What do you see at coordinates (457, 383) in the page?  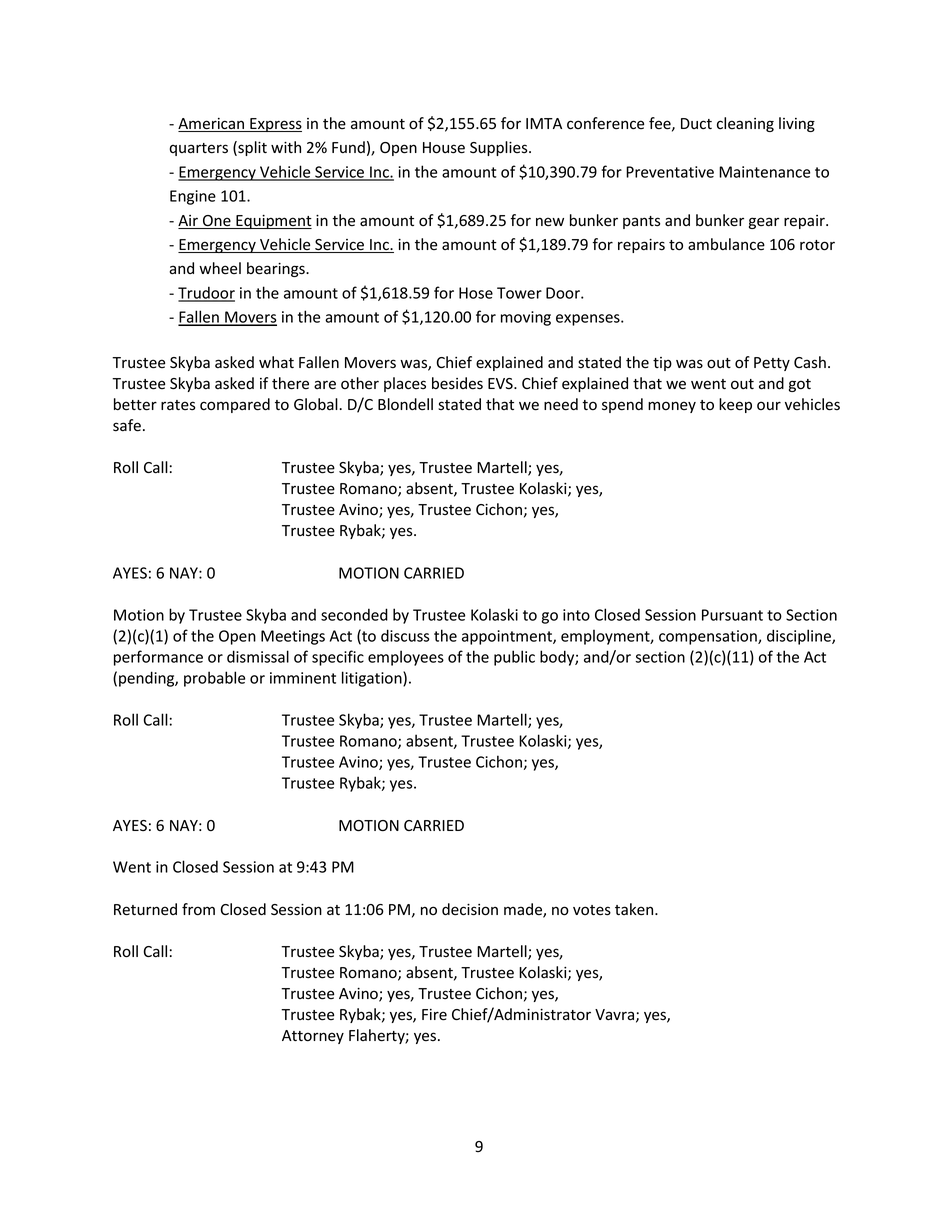 I see `besides` at bounding box center [457, 383].
